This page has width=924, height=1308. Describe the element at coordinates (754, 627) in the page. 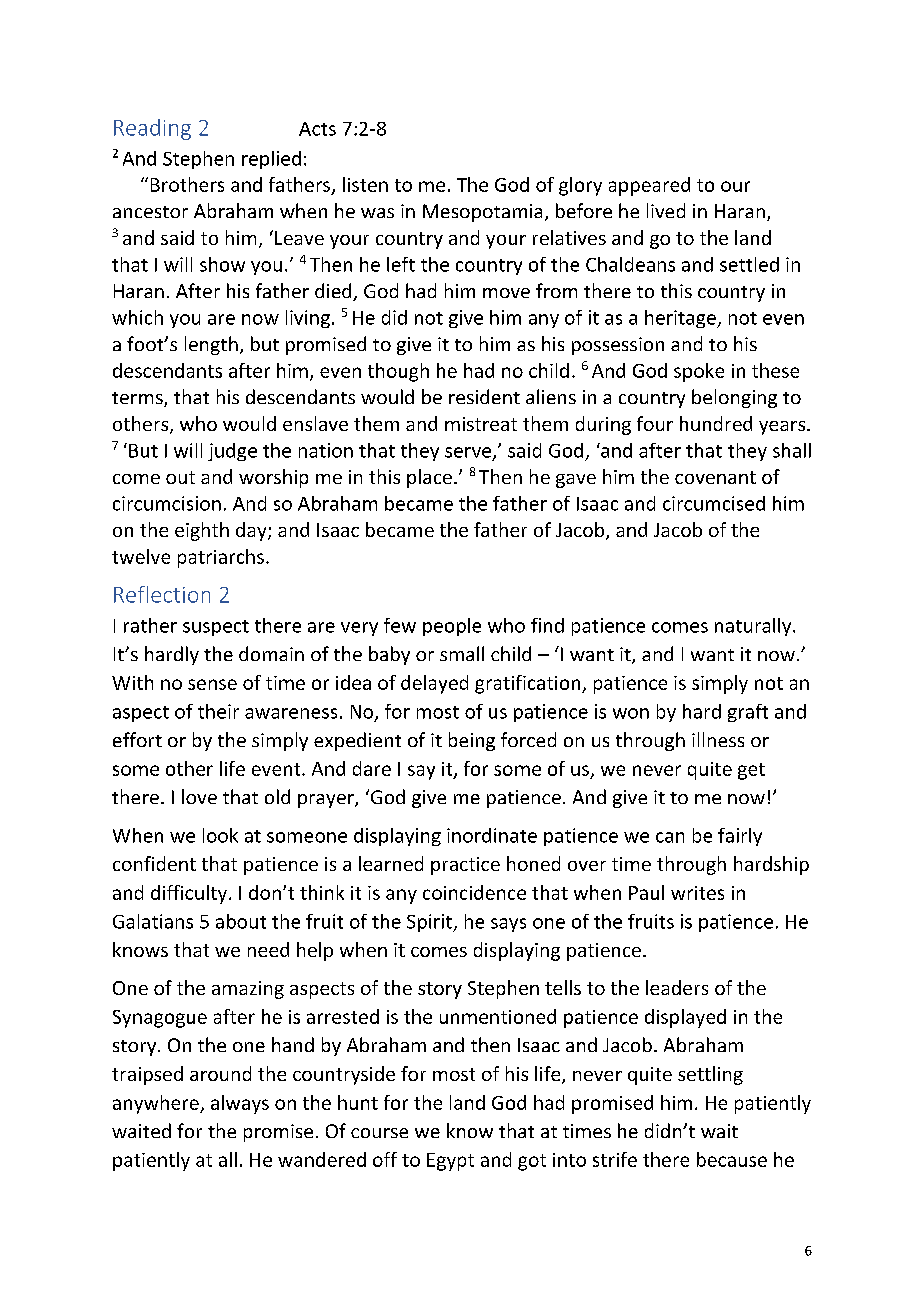

I see `naturally` at that location.
